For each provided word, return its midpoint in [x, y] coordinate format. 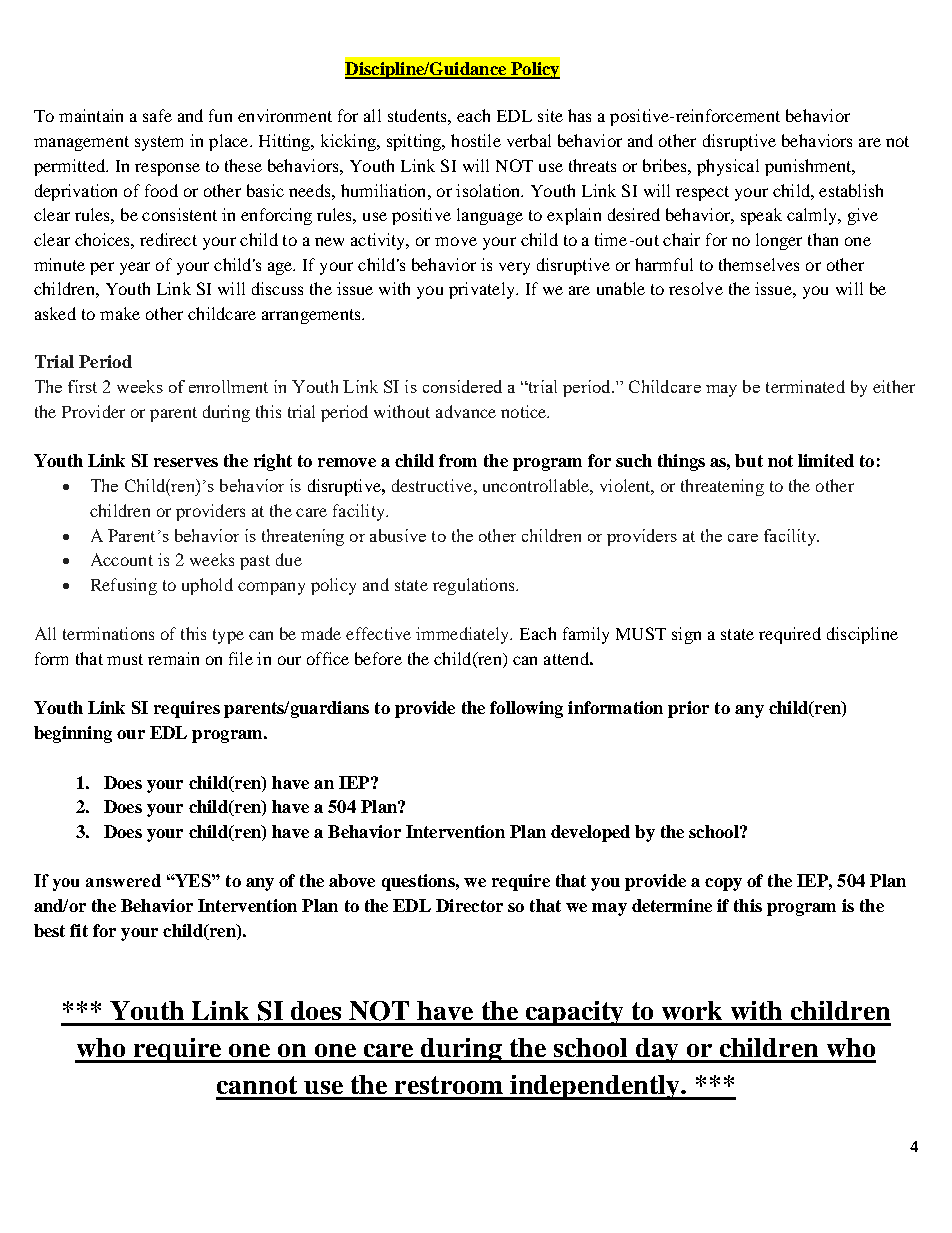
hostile [476, 140]
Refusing [124, 586]
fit [79, 930]
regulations [475, 586]
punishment [809, 167]
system [159, 143]
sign [686, 635]
